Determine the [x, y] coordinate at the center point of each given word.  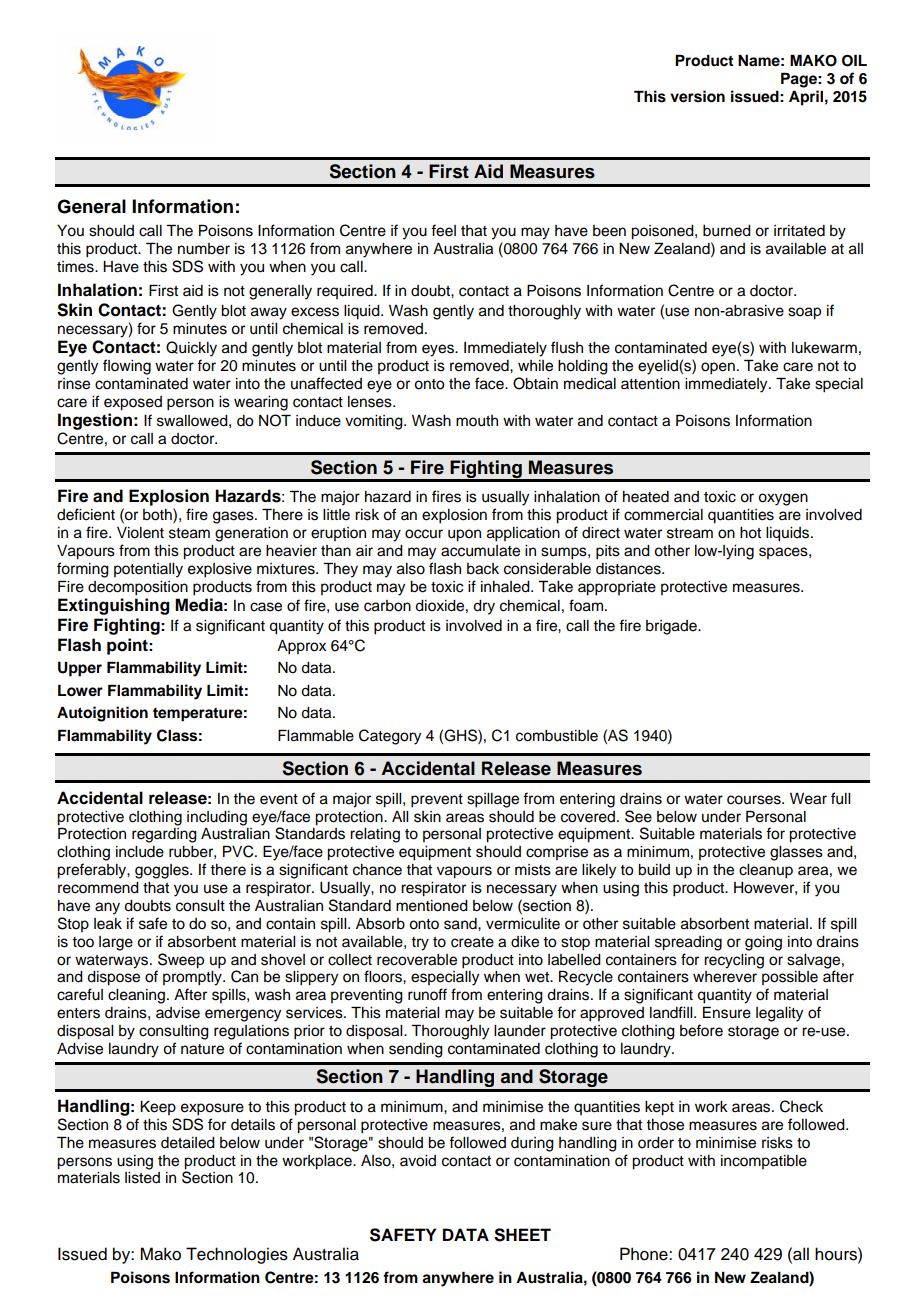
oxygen [783, 499]
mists [533, 870]
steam [189, 533]
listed [142, 1178]
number [204, 249]
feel [443, 230]
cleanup [766, 871]
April [806, 98]
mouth [477, 421]
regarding [164, 835]
